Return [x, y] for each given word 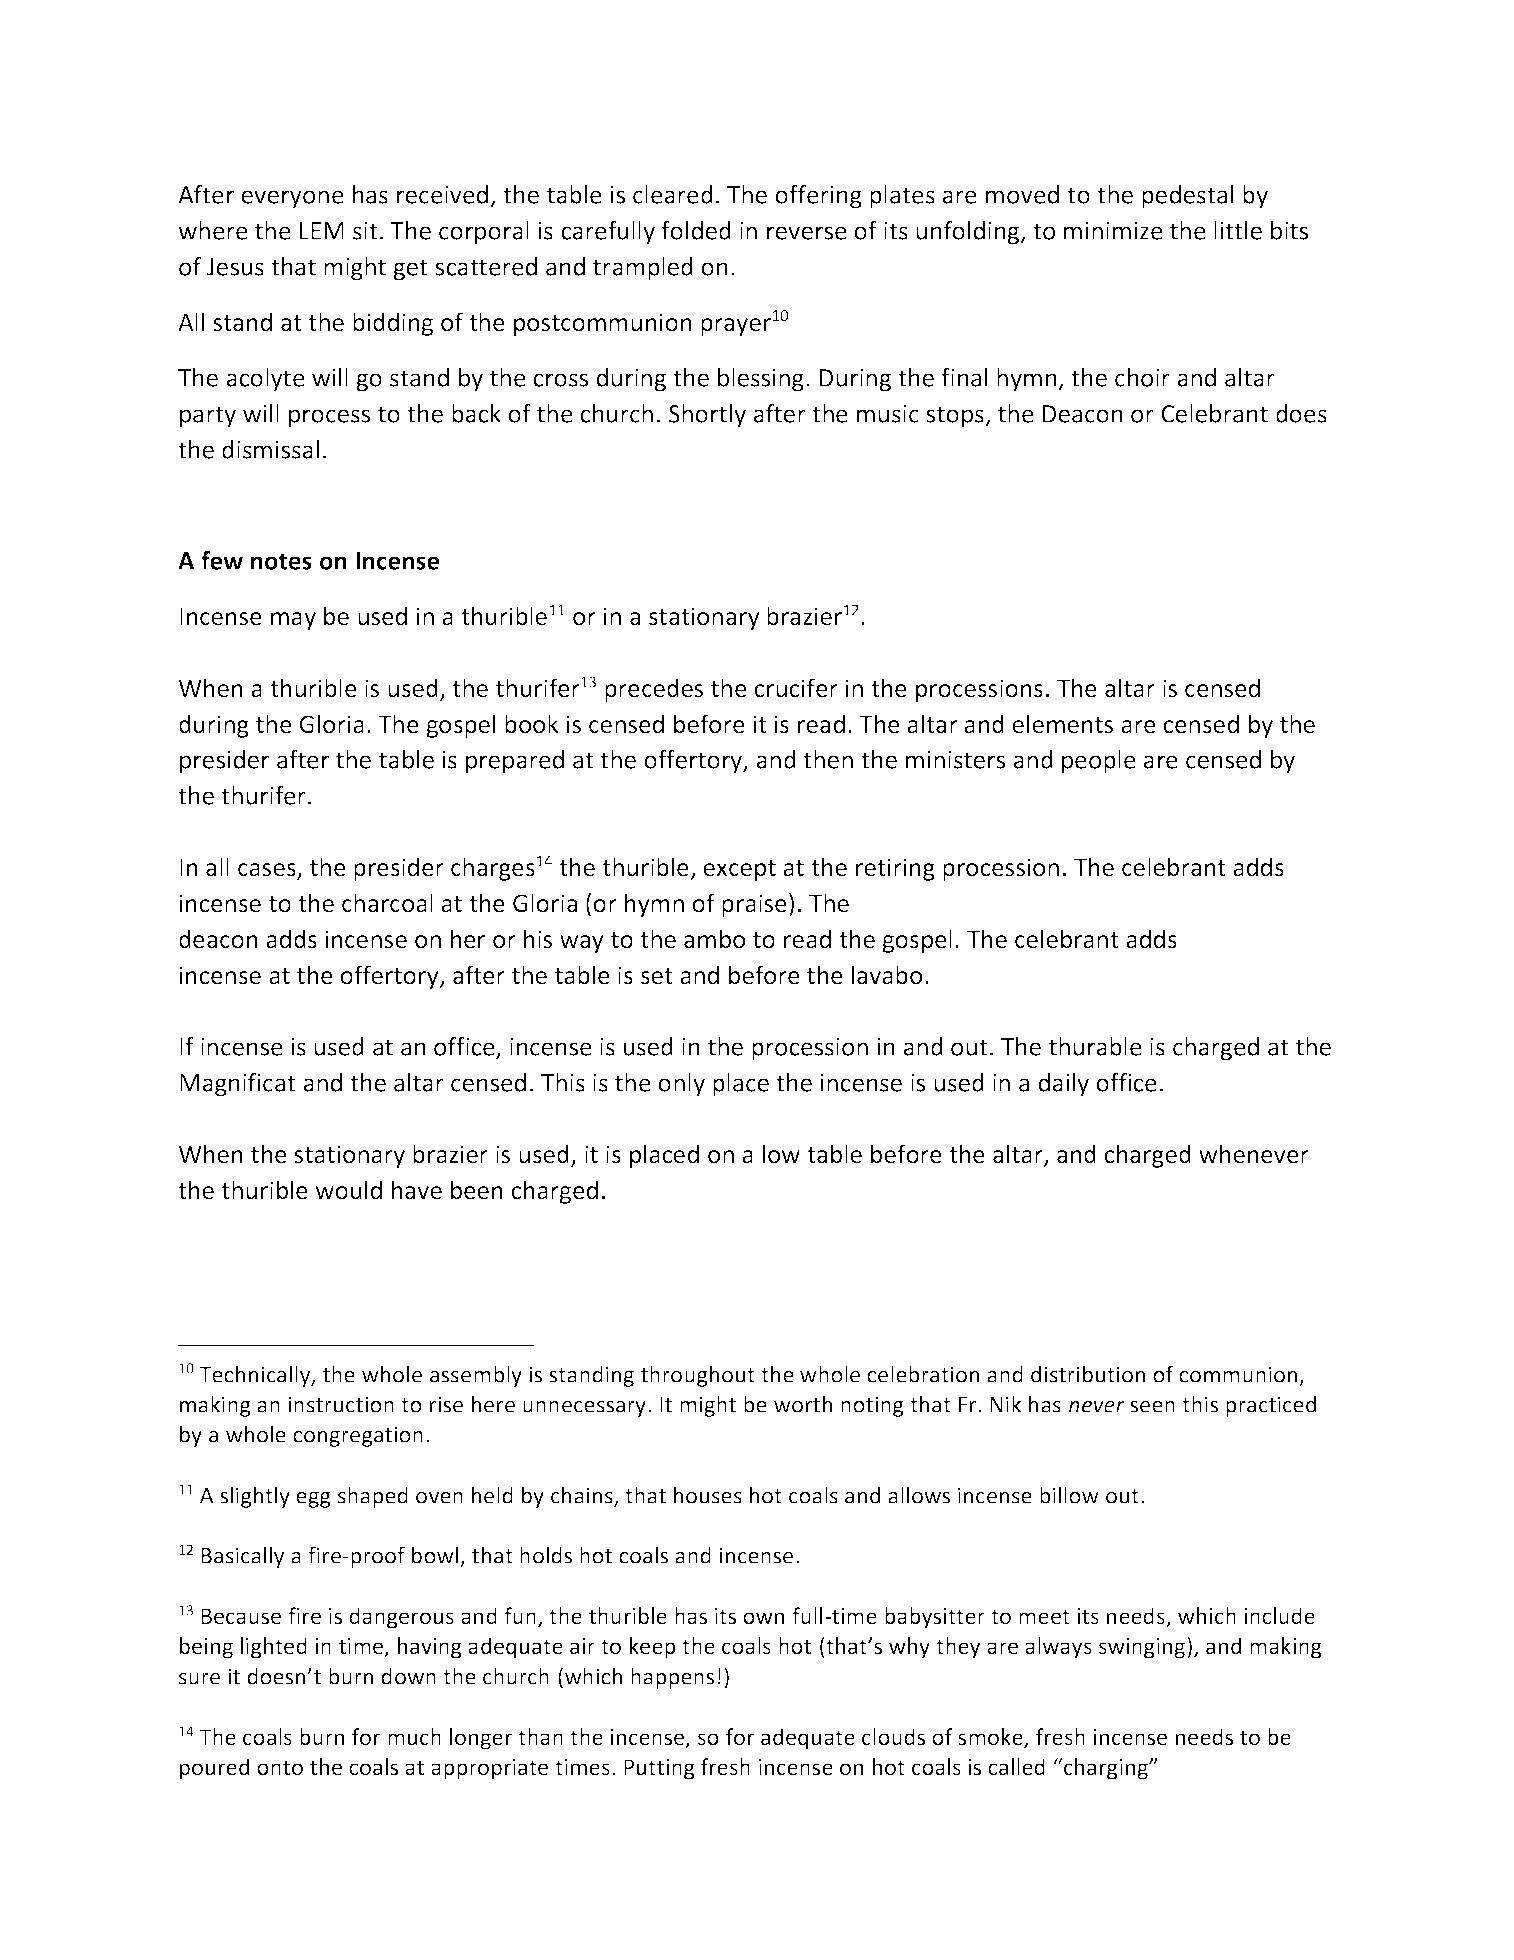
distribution [1088, 1374]
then [828, 759]
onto [280, 1767]
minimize [1113, 231]
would [348, 1190]
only [681, 1085]
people [1099, 762]
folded [696, 230]
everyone [292, 199]
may [293, 621]
